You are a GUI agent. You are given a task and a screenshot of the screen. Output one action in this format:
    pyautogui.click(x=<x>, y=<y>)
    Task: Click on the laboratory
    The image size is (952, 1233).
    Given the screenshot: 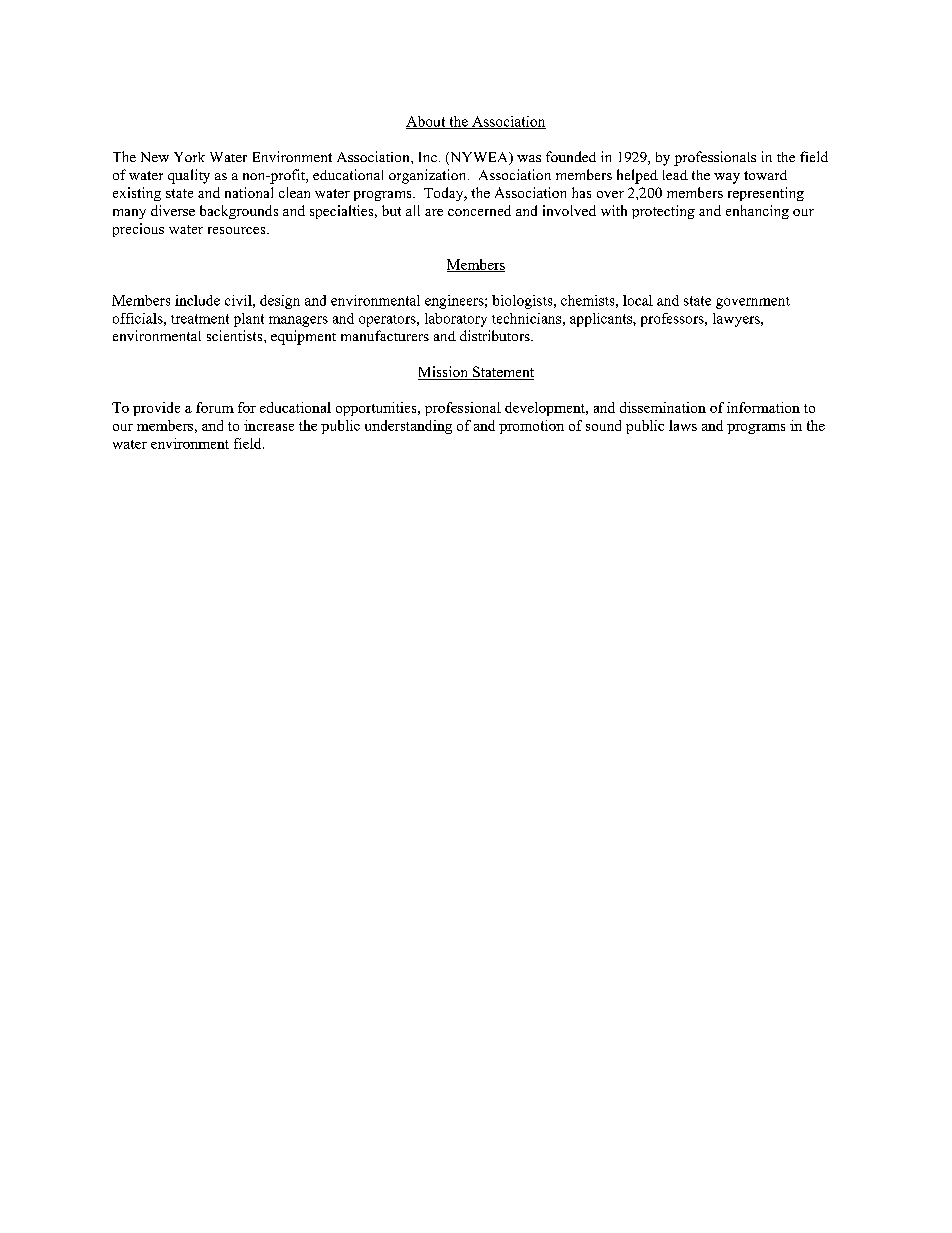 What is the action you would take?
    pyautogui.click(x=456, y=320)
